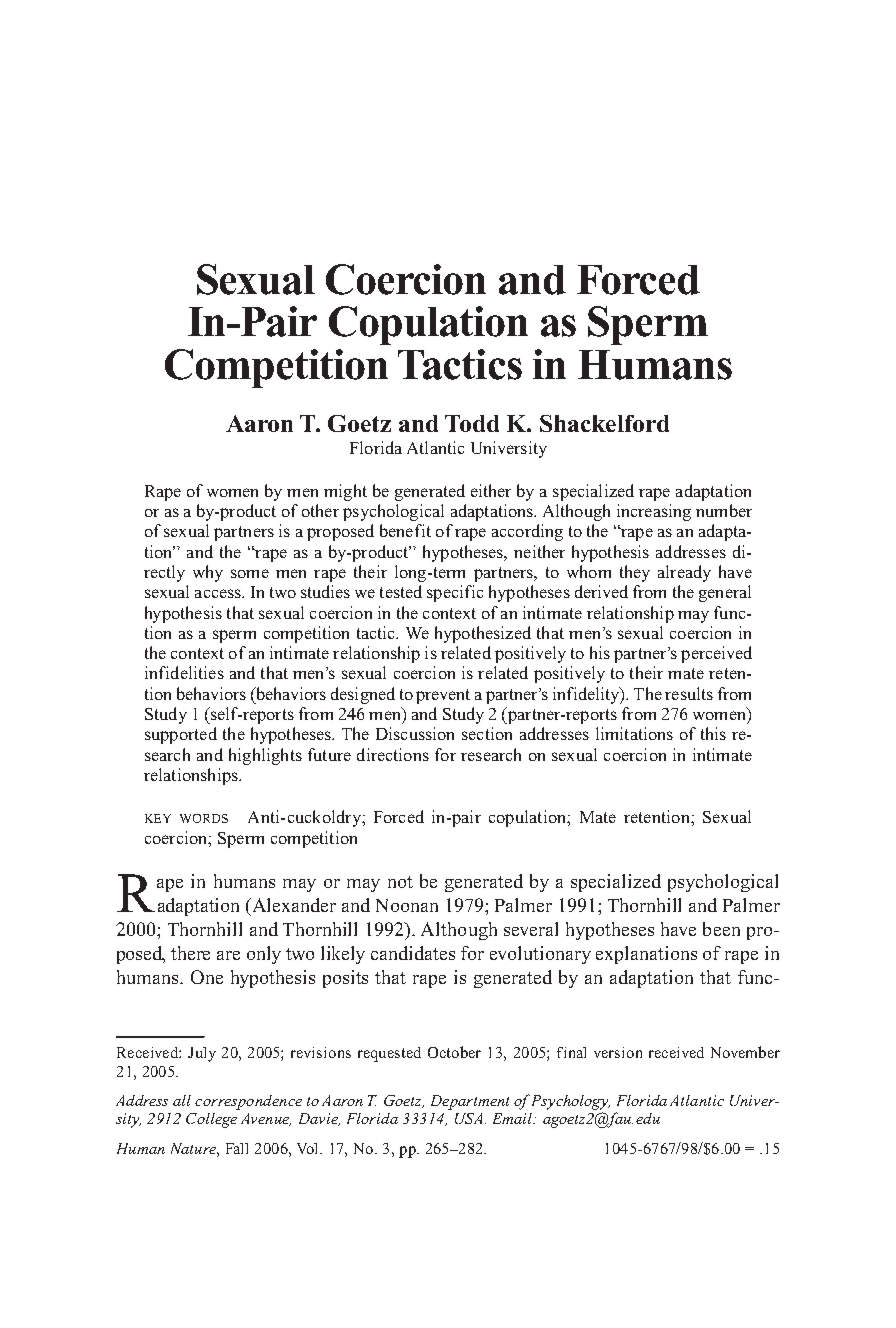  What do you see at coordinates (415, 733) in the document?
I see `Discussion` at bounding box center [415, 733].
